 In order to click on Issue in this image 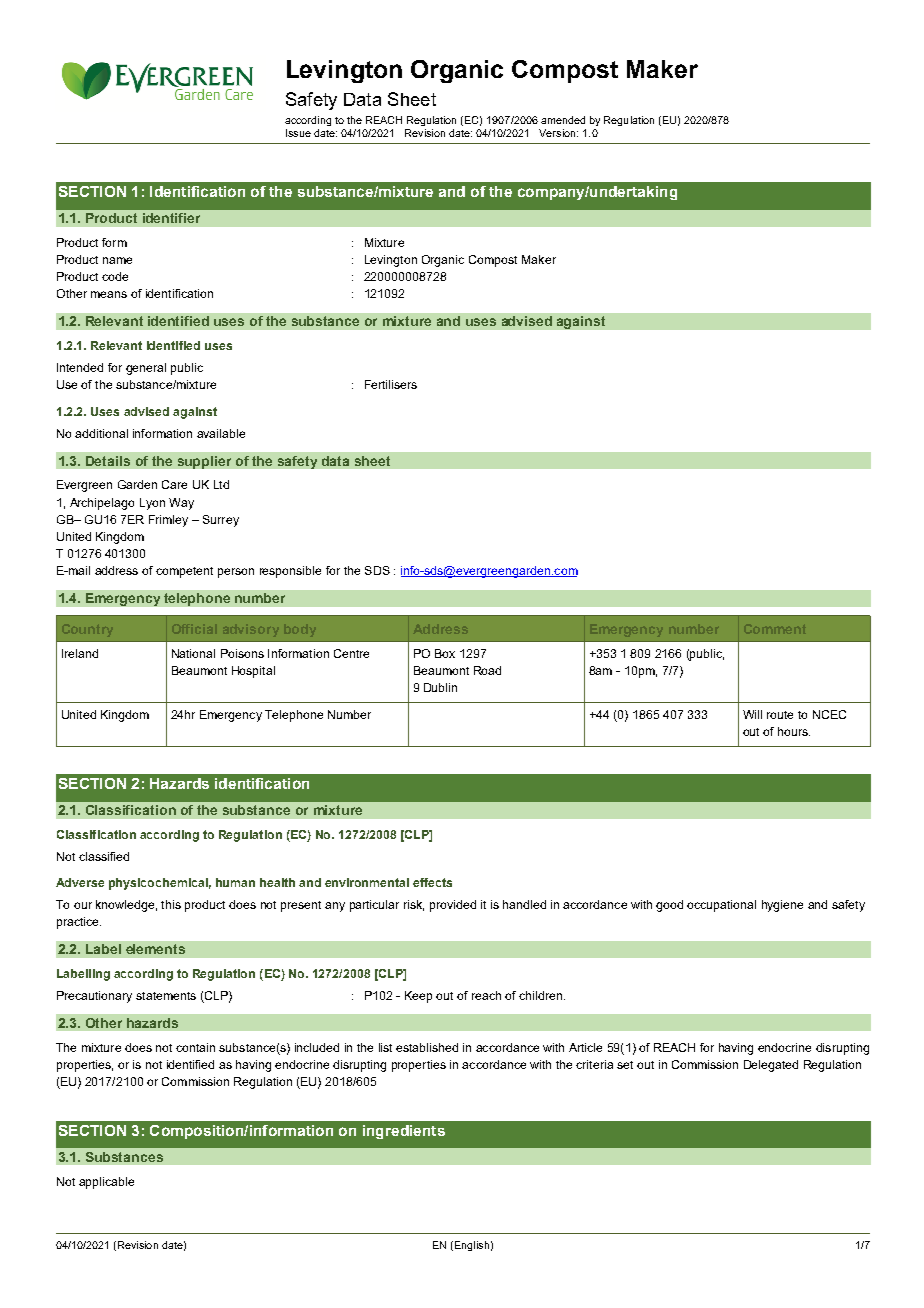, I will do `click(298, 133)`.
